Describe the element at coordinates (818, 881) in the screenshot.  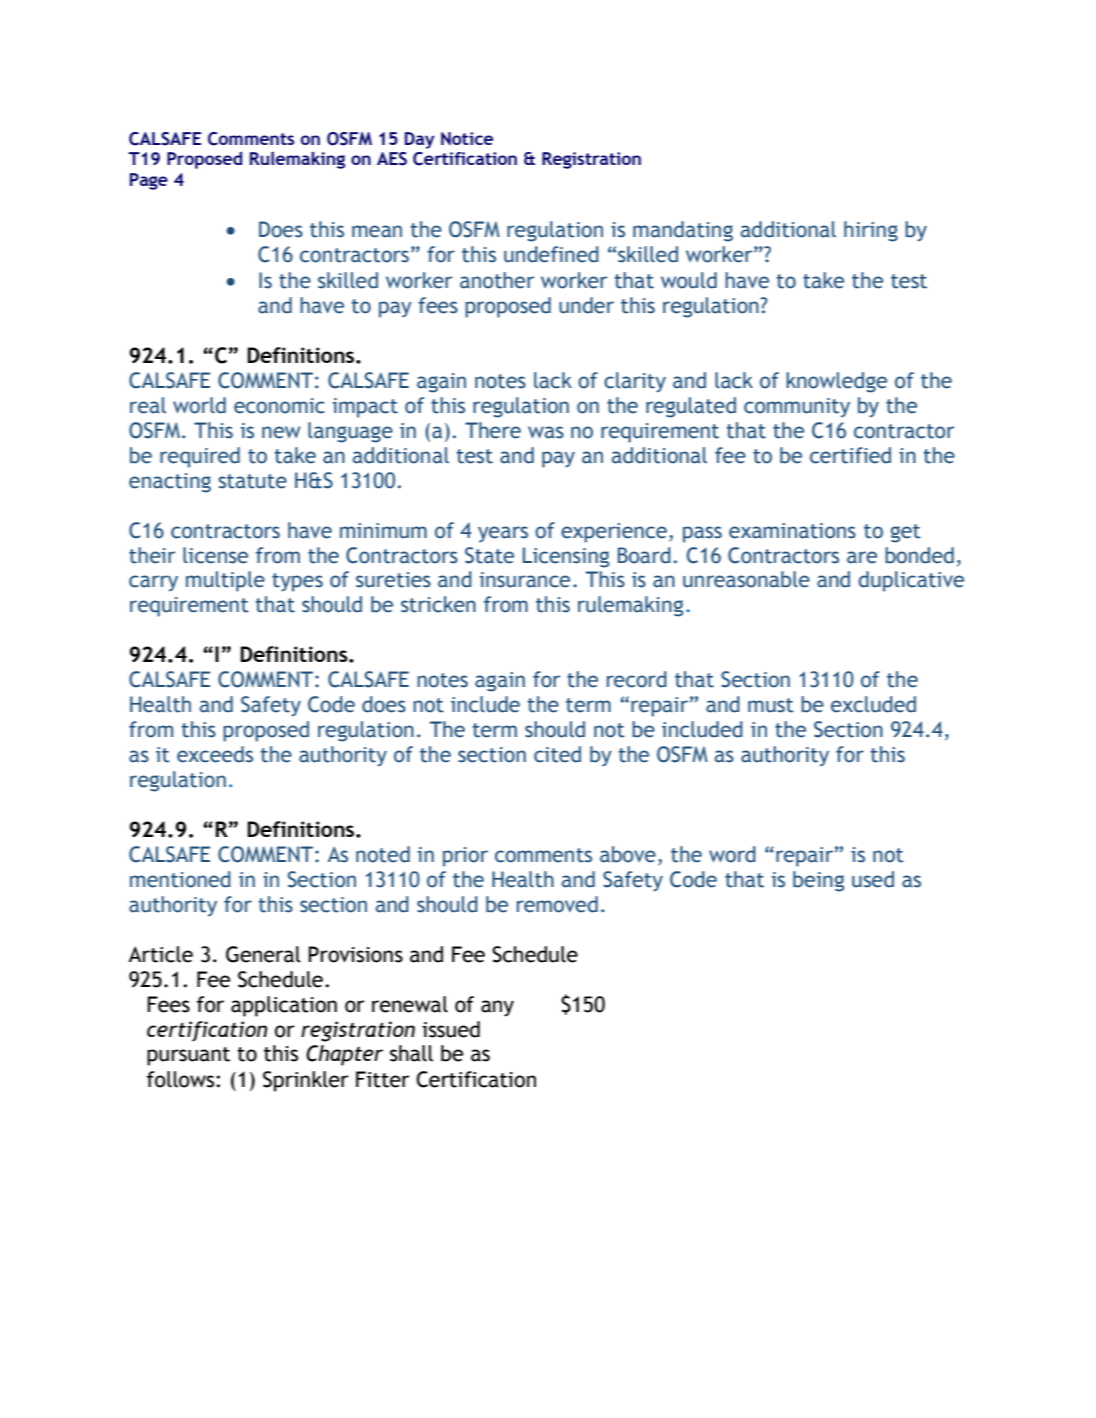
I see `being` at that location.
